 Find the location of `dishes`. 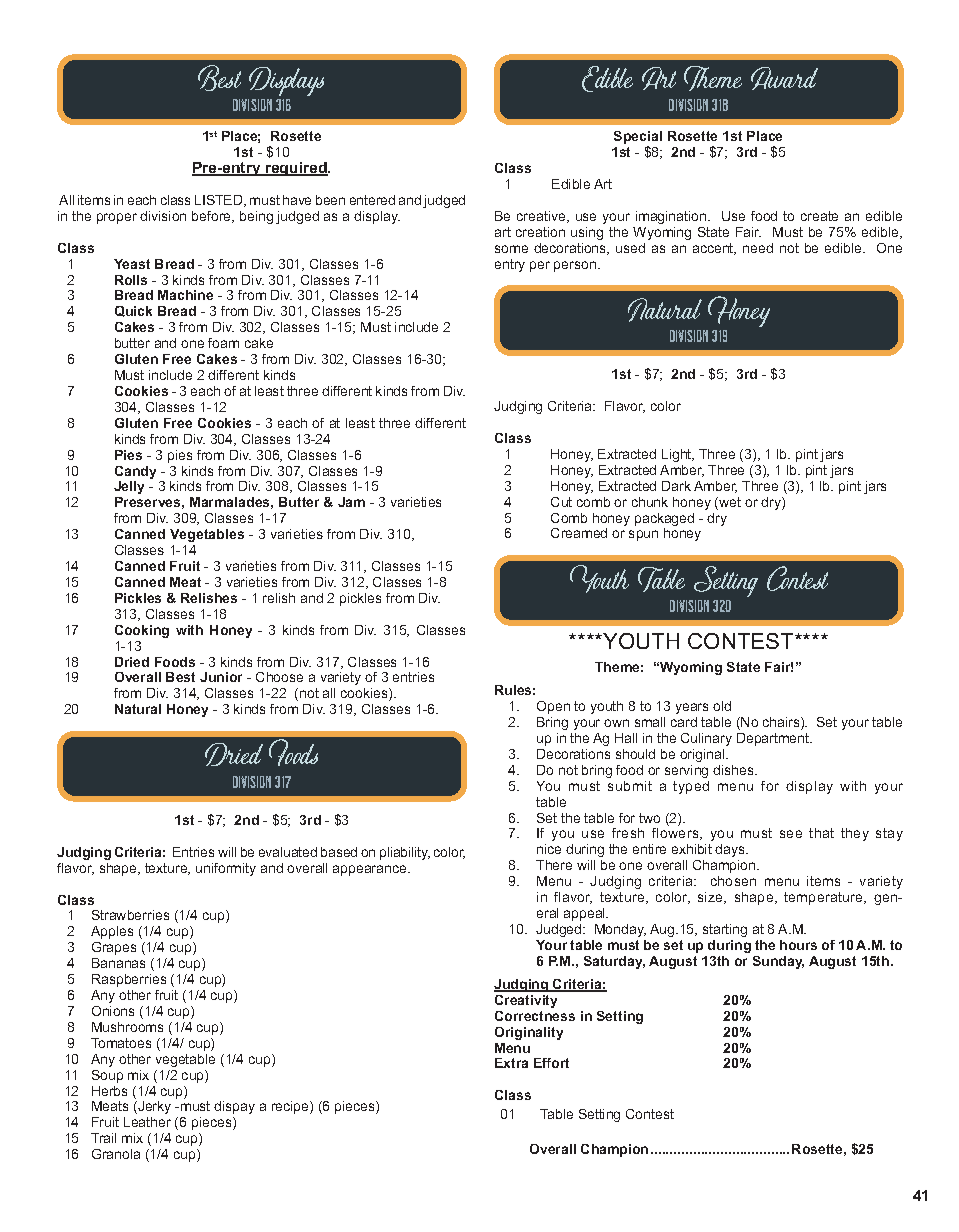

dishes is located at coordinates (734, 770).
